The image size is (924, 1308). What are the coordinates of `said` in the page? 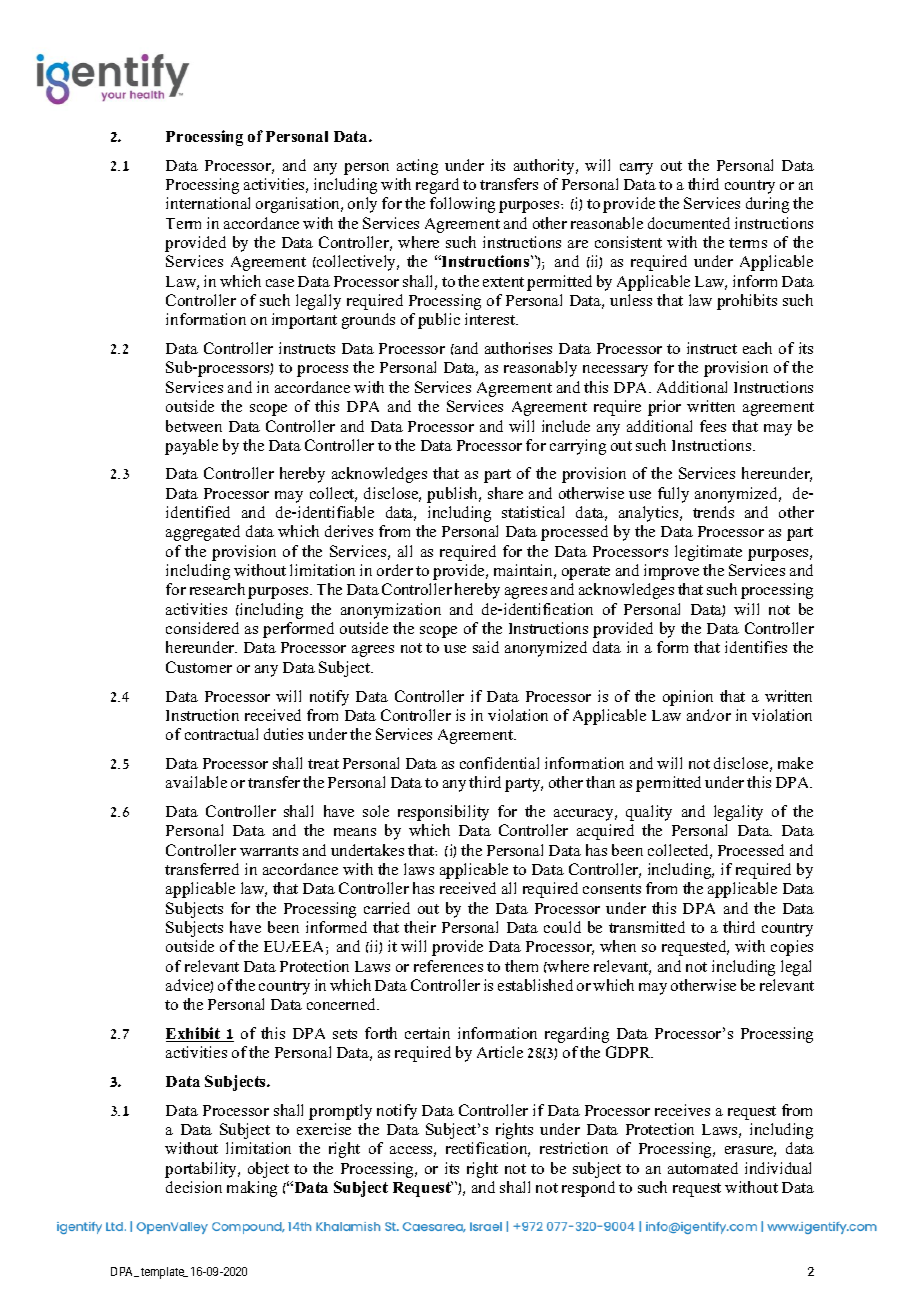 It's located at (486, 647).
